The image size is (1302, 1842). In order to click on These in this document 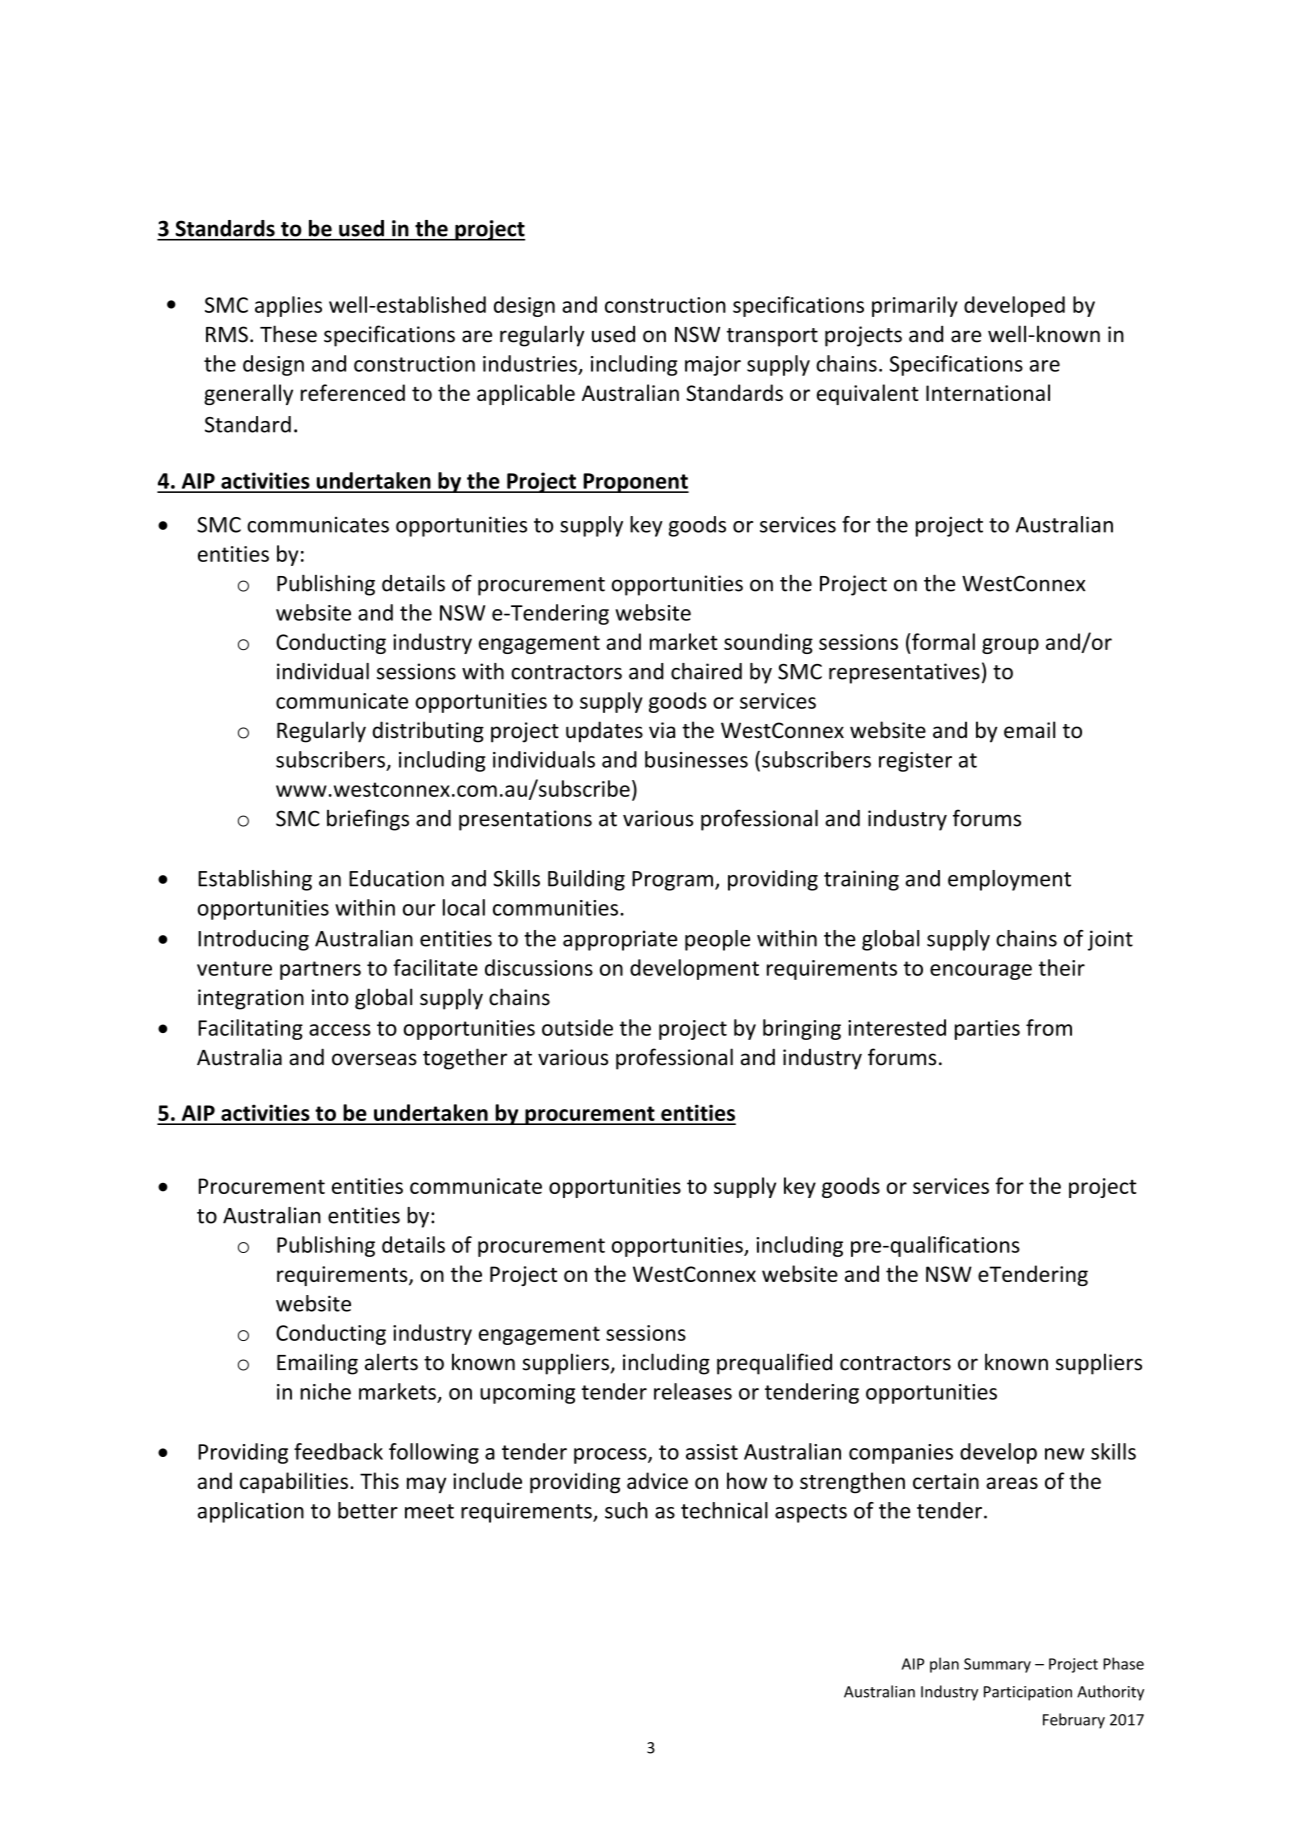, I will do `click(288, 334)`.
